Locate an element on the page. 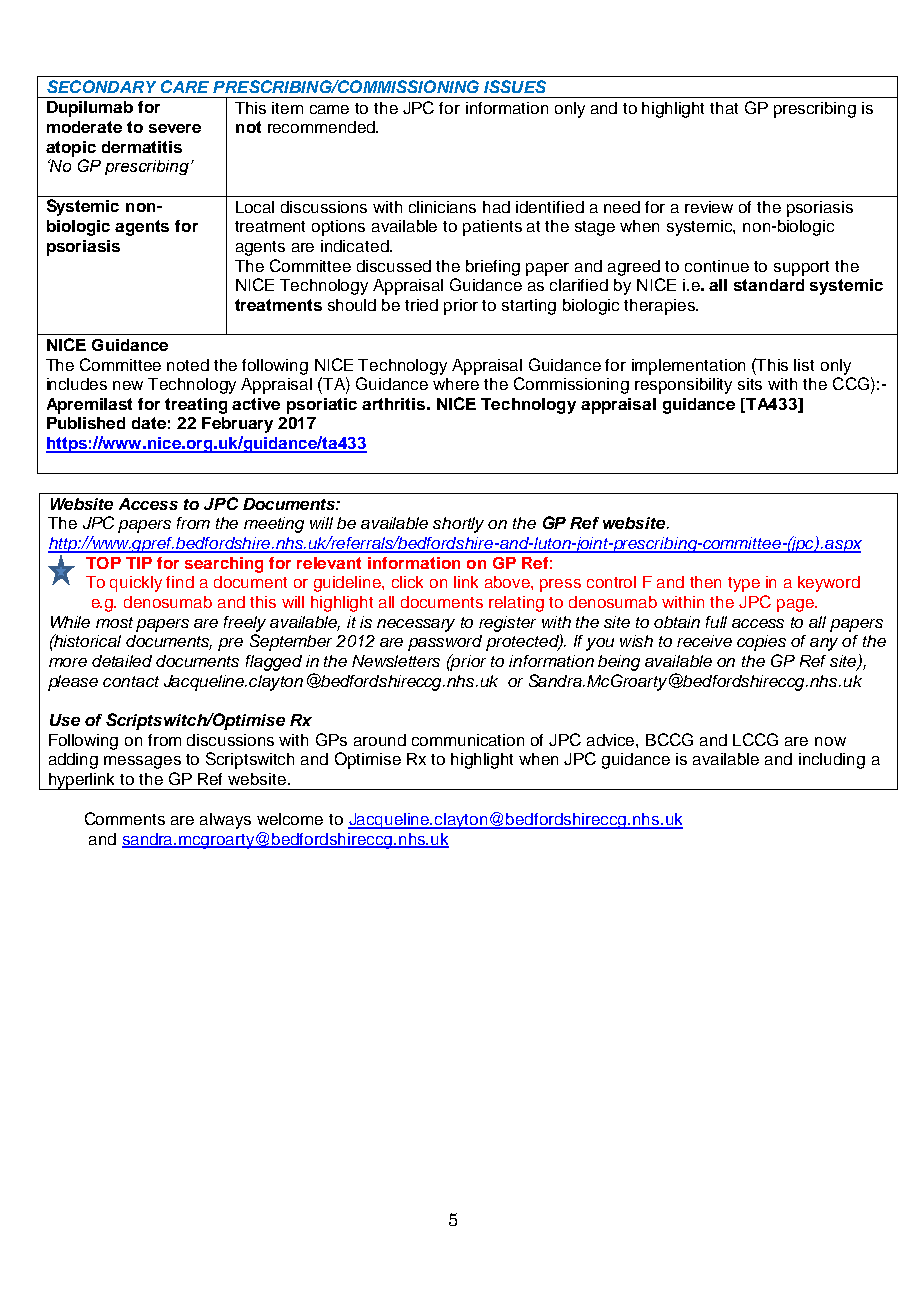 This page has height=1308, width=924. click is located at coordinates (407, 582).
